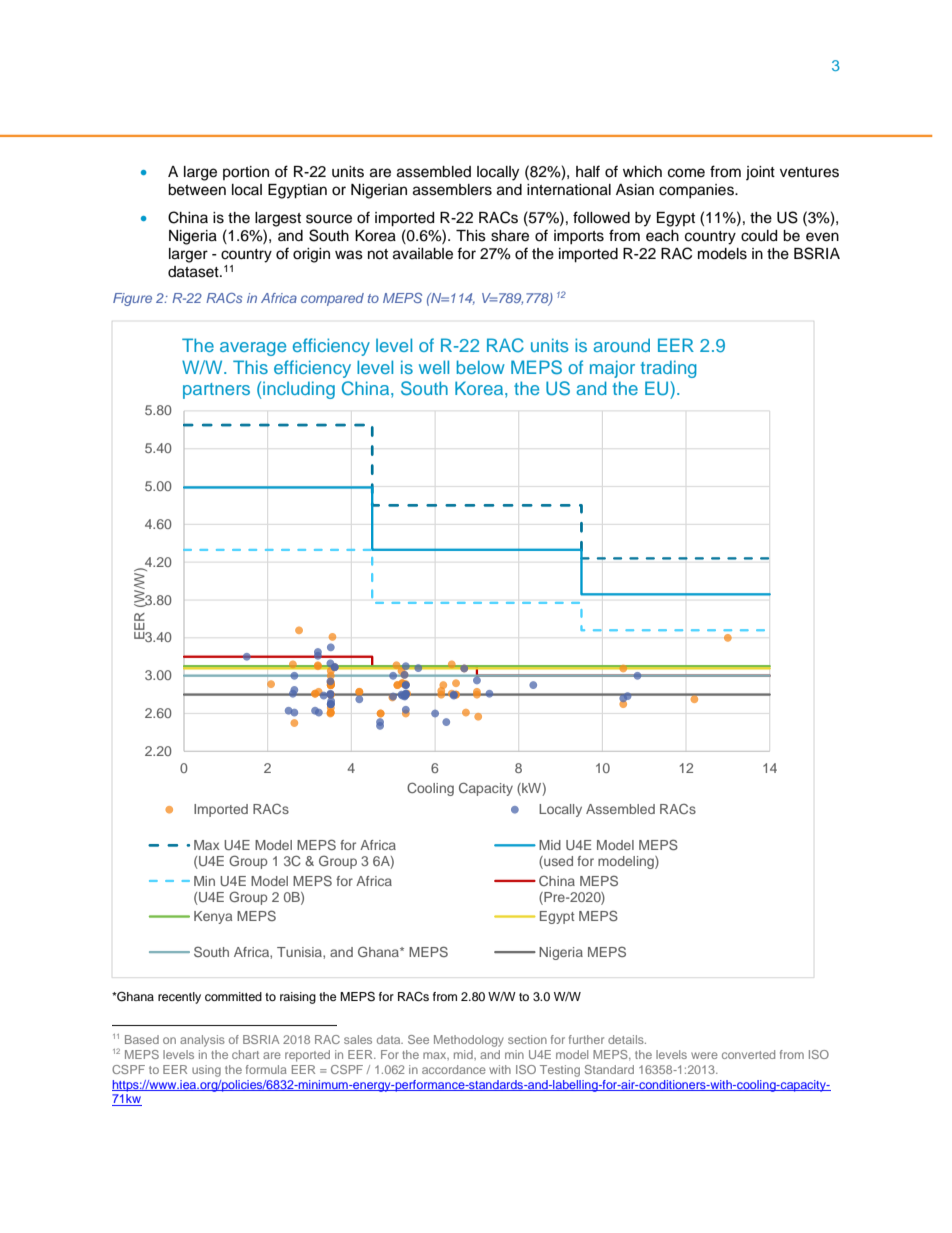 The image size is (952, 1233). Describe the element at coordinates (510, 236) in the screenshot. I see `share` at that location.
